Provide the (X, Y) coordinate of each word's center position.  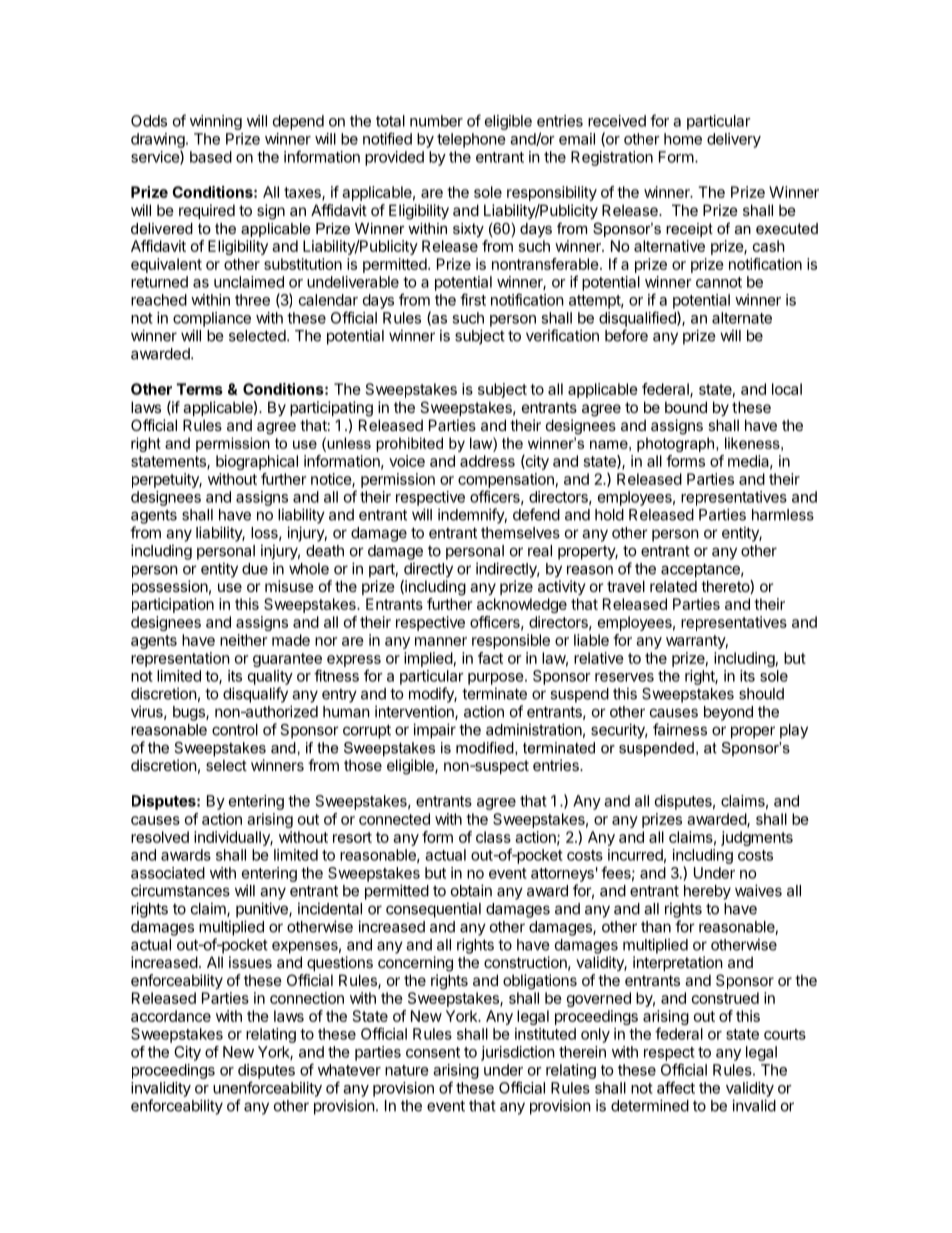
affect (676, 1087)
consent (433, 1052)
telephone (471, 140)
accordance (171, 1016)
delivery (734, 140)
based (211, 157)
